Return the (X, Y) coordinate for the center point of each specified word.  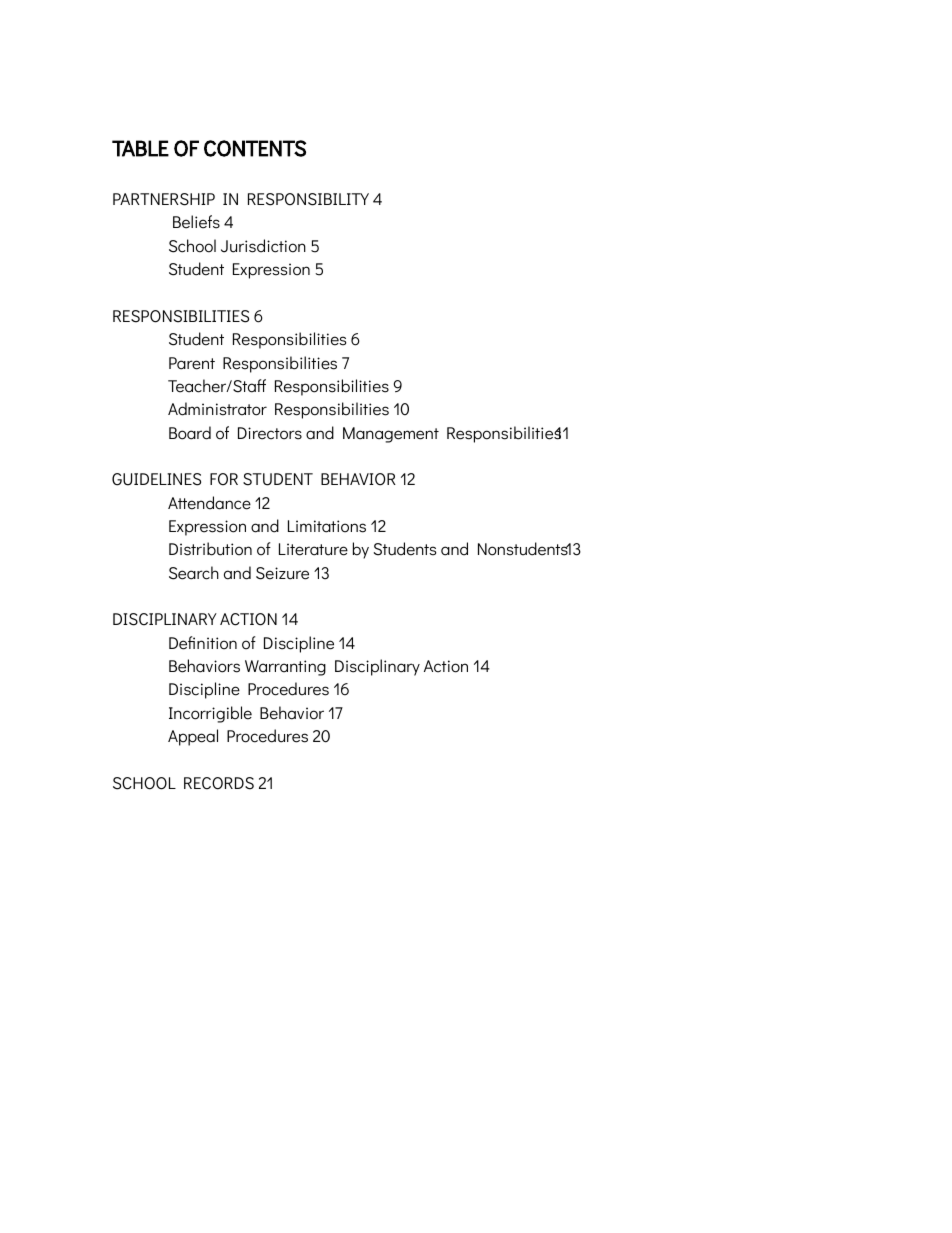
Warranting (285, 668)
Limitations (327, 526)
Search (194, 573)
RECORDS (219, 783)
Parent (192, 363)
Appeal (193, 737)
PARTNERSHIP (164, 199)
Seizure (282, 573)
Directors (270, 433)
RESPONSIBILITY (308, 199)
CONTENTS (255, 148)
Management (391, 435)
